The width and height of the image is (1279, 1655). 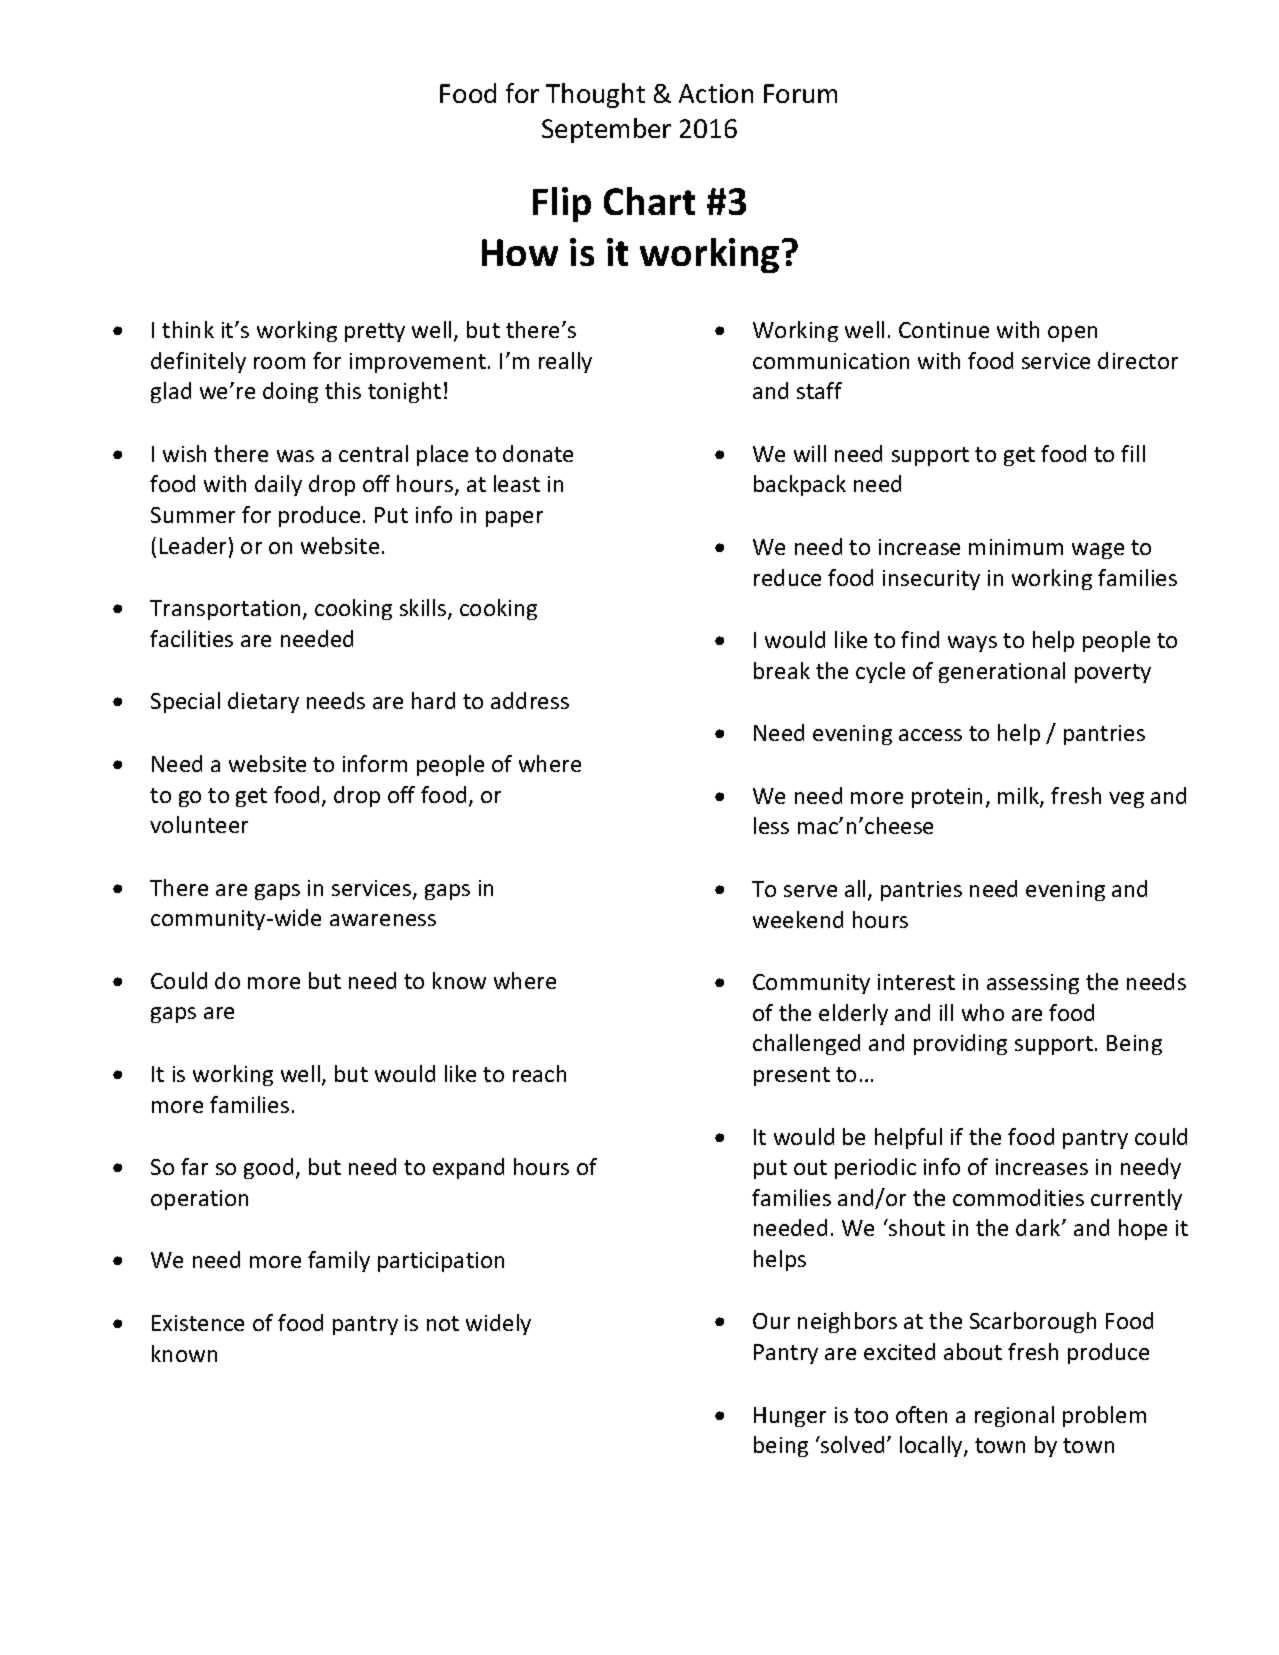 I want to click on assessing, so click(x=1033, y=984).
